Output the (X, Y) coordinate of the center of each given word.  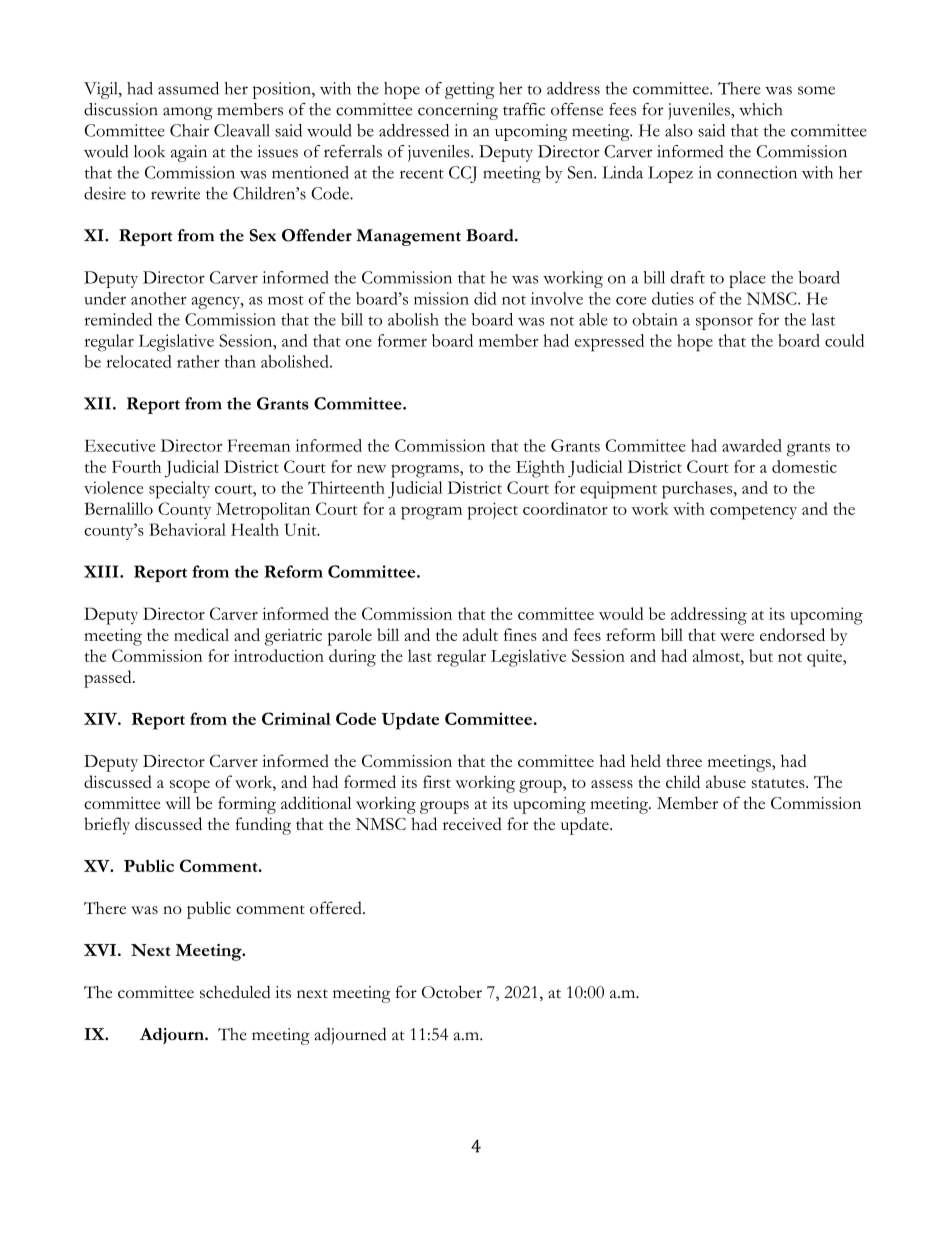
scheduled (235, 992)
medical (201, 634)
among (188, 113)
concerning (458, 111)
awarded (752, 445)
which (760, 109)
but (761, 655)
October (452, 992)
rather (198, 361)
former (402, 340)
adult (480, 634)
